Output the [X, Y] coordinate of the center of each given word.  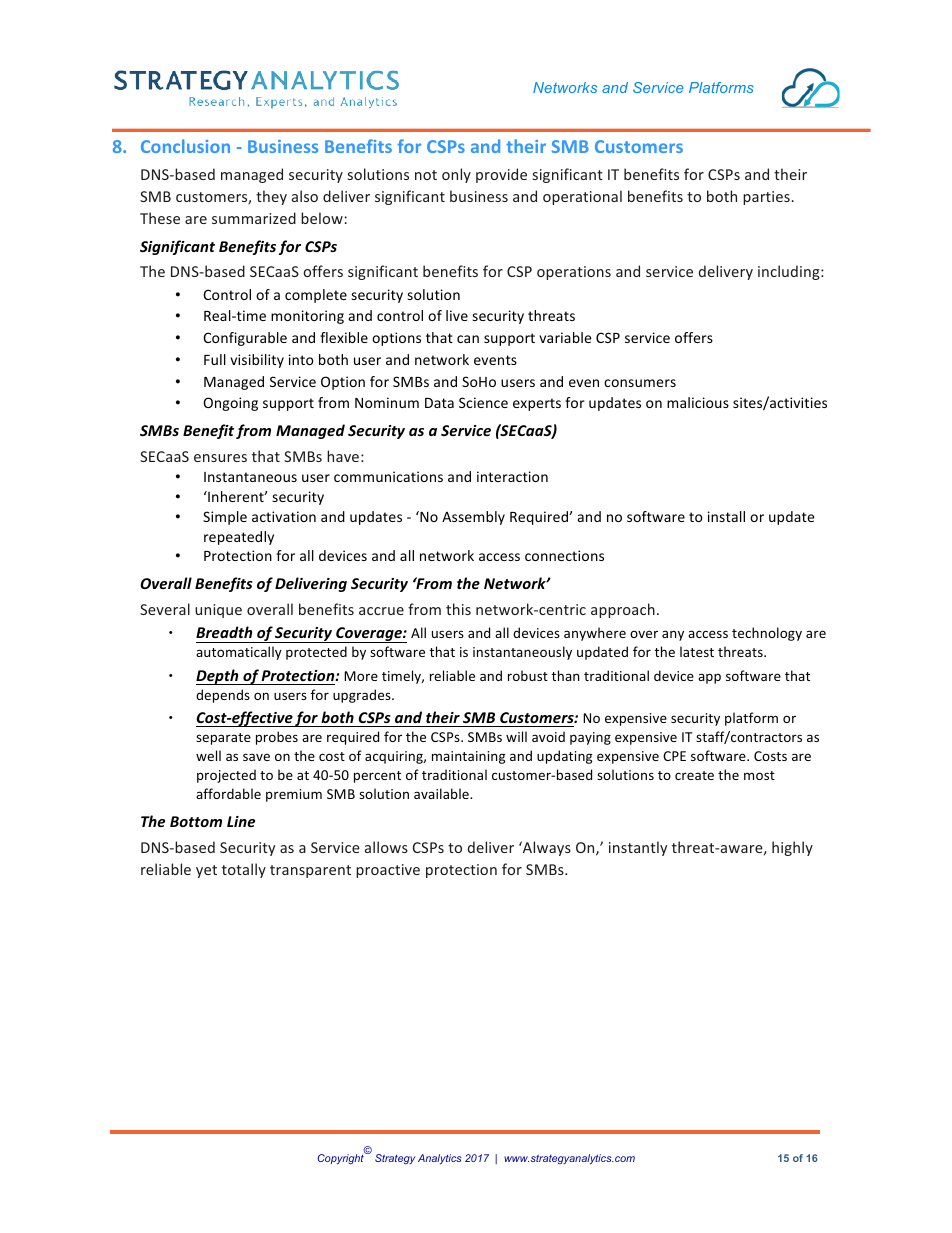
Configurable [245, 339]
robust [528, 675]
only [456, 175]
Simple [225, 518]
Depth [218, 677]
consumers [640, 383]
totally [244, 870]
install [726, 516]
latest [697, 651]
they [271, 197]
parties [766, 198]
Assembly [473, 518]
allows [386, 847]
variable [565, 337]
